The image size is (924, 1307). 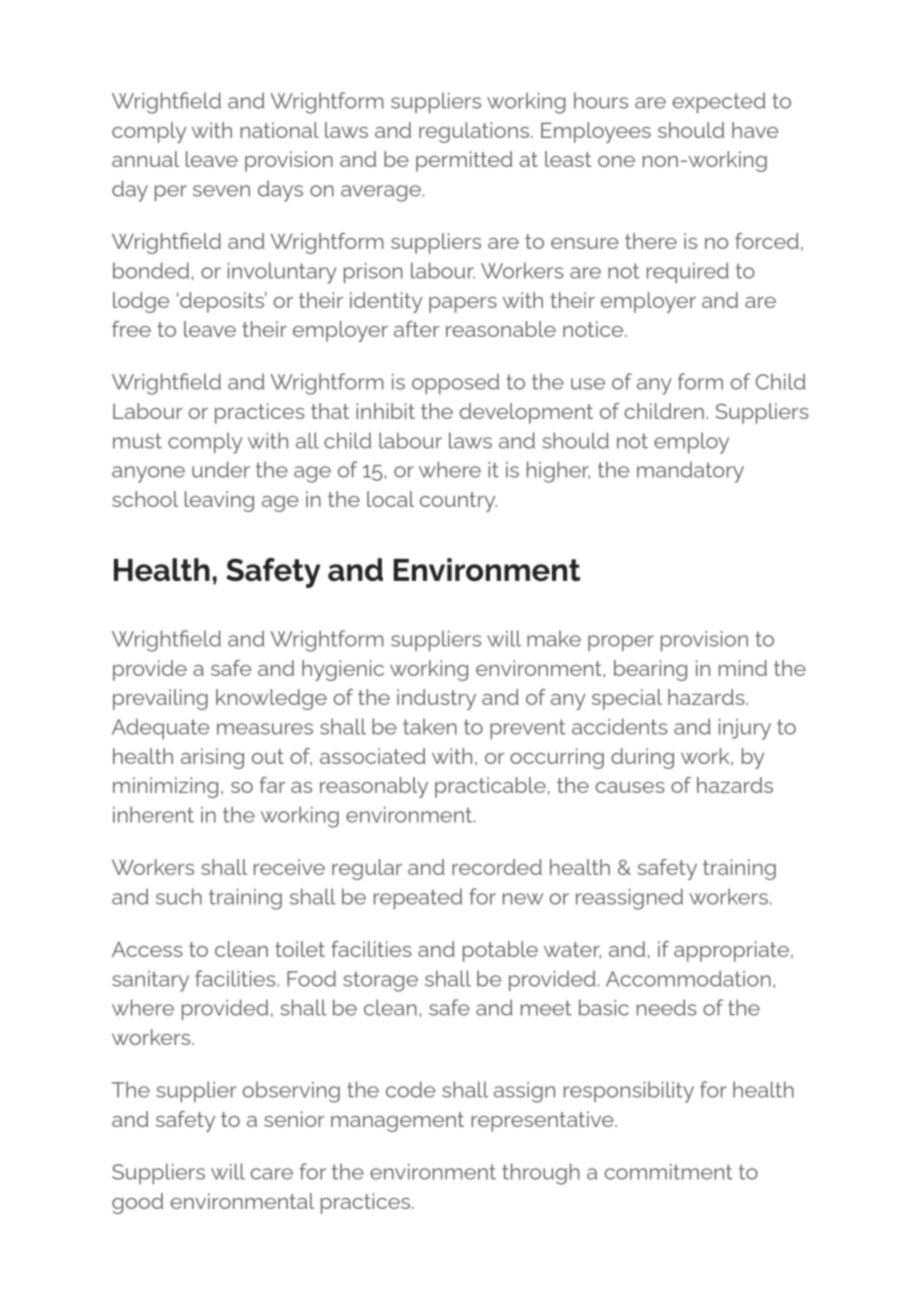 I want to click on care, so click(x=271, y=1174).
